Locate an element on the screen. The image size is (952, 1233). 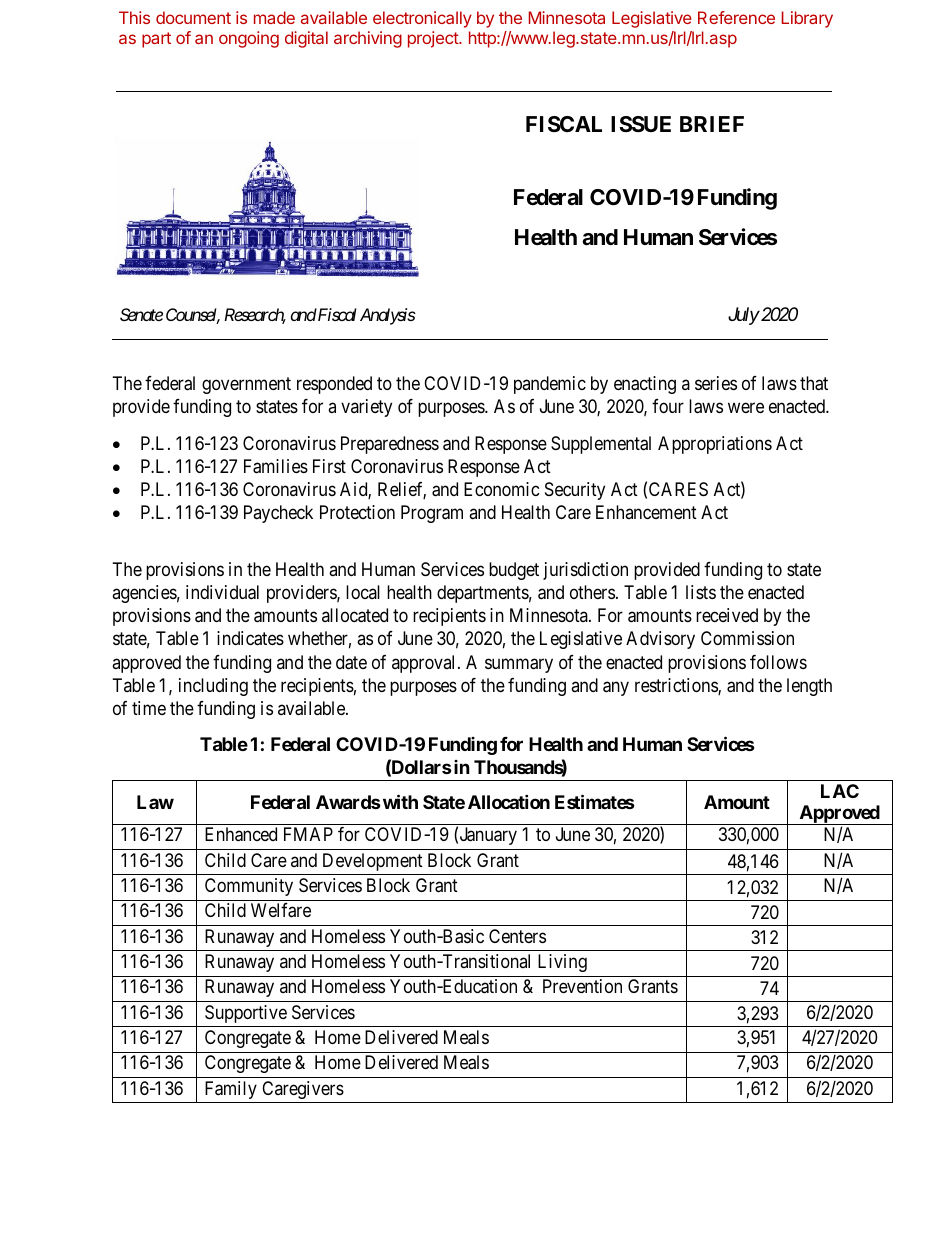
Family is located at coordinates (231, 1090).
